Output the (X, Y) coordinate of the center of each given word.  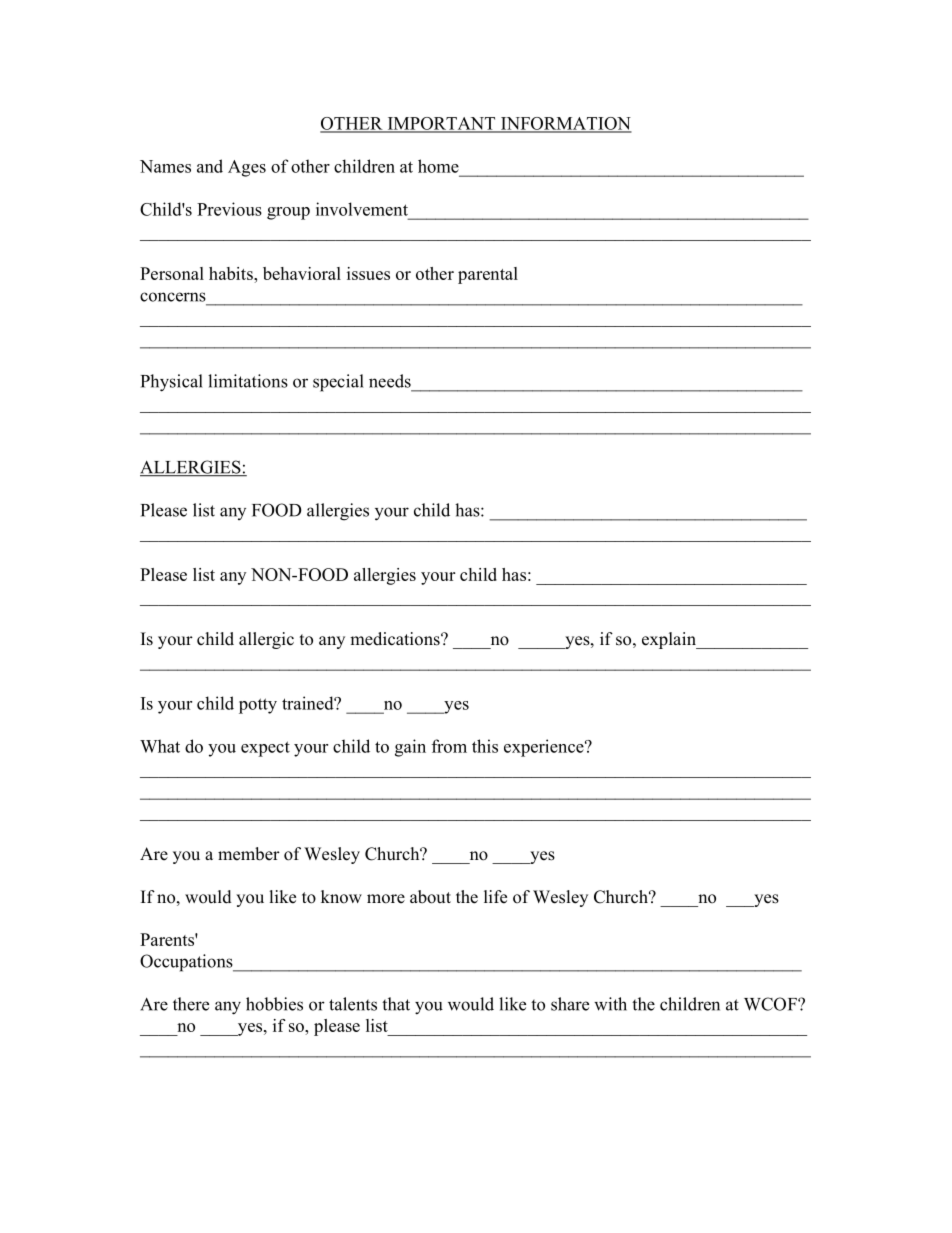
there (191, 1004)
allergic (266, 640)
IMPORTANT (441, 124)
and (210, 166)
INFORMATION (565, 124)
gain (410, 748)
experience (545, 748)
